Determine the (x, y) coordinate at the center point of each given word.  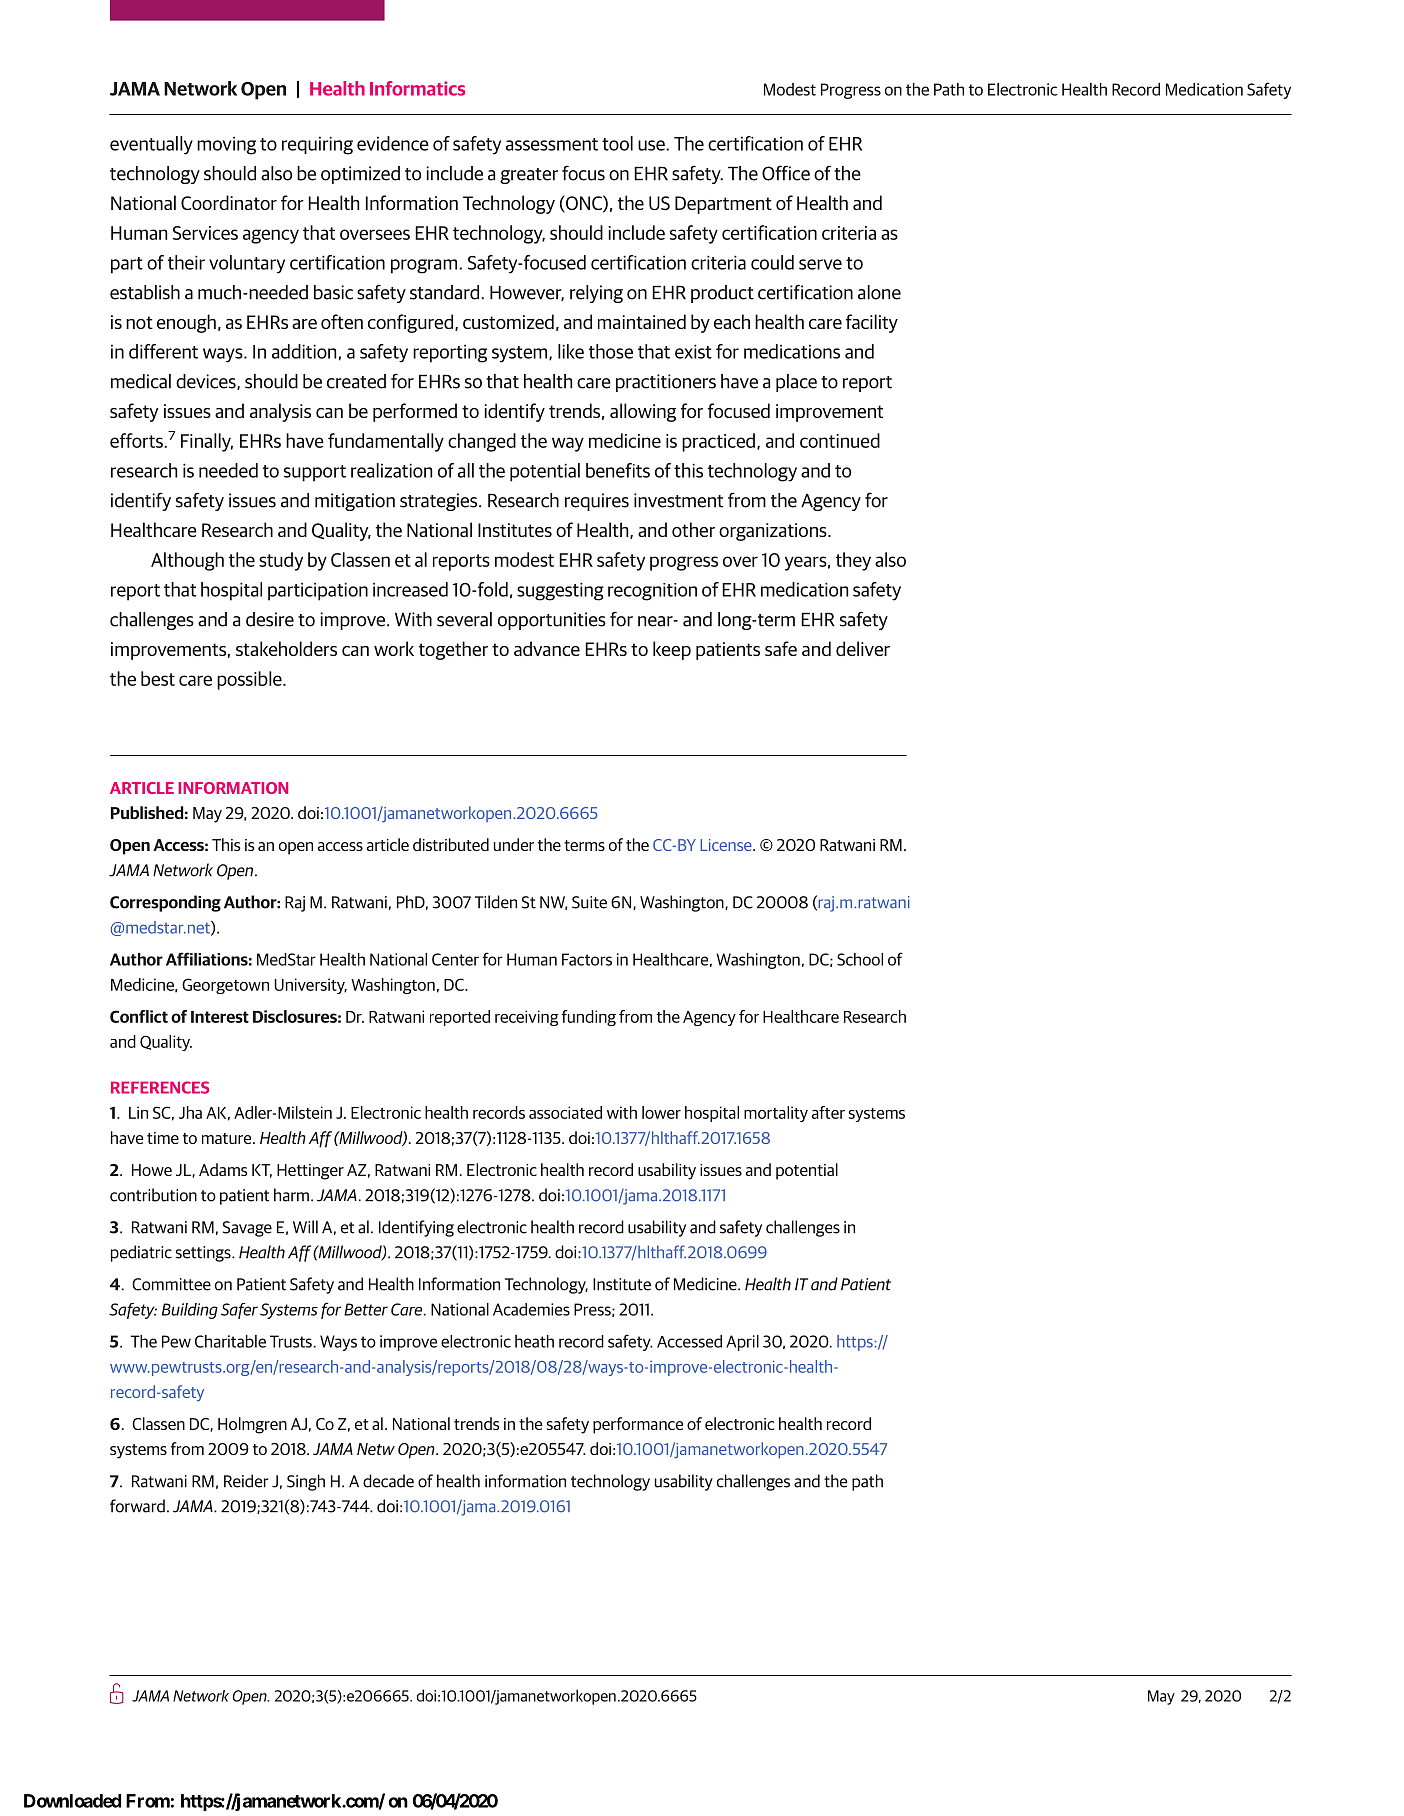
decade (388, 1481)
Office (786, 173)
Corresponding (165, 903)
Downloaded (72, 1801)
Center (455, 959)
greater (529, 176)
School (860, 959)
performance (638, 1425)
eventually (151, 145)
